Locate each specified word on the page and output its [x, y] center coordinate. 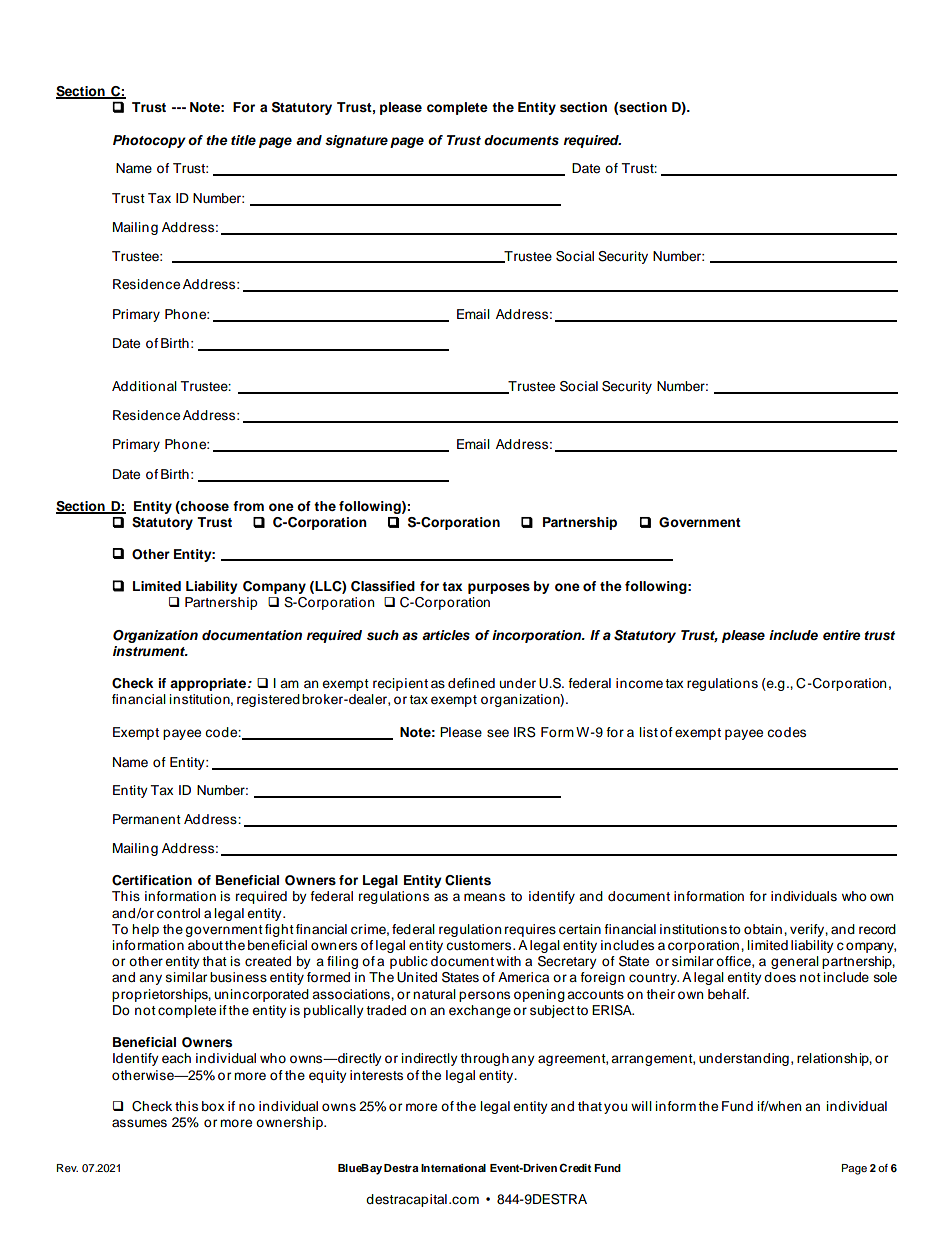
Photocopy [149, 141]
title [243, 140]
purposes [499, 588]
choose [204, 507]
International [453, 1168]
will [641, 1106]
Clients [468, 880]
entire [842, 635]
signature [356, 141]
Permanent [147, 819]
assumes [139, 1123]
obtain [763, 929]
